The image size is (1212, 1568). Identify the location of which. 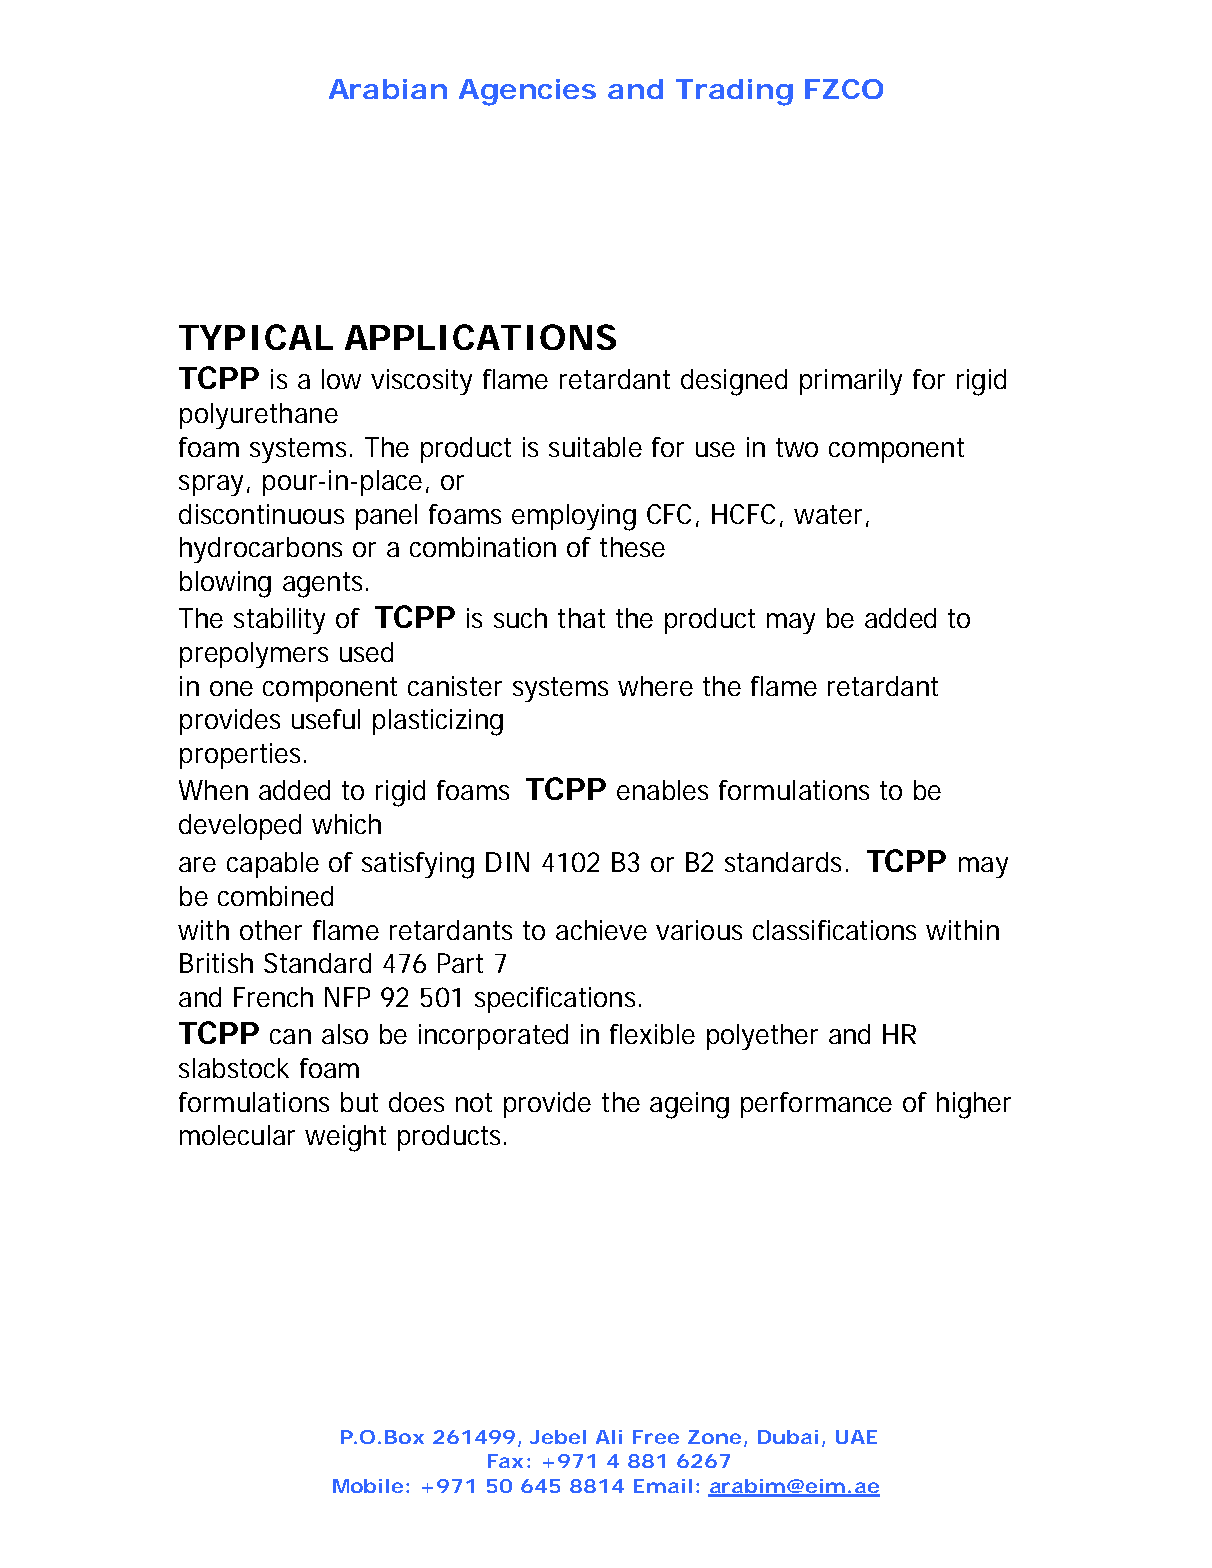
(345, 824).
